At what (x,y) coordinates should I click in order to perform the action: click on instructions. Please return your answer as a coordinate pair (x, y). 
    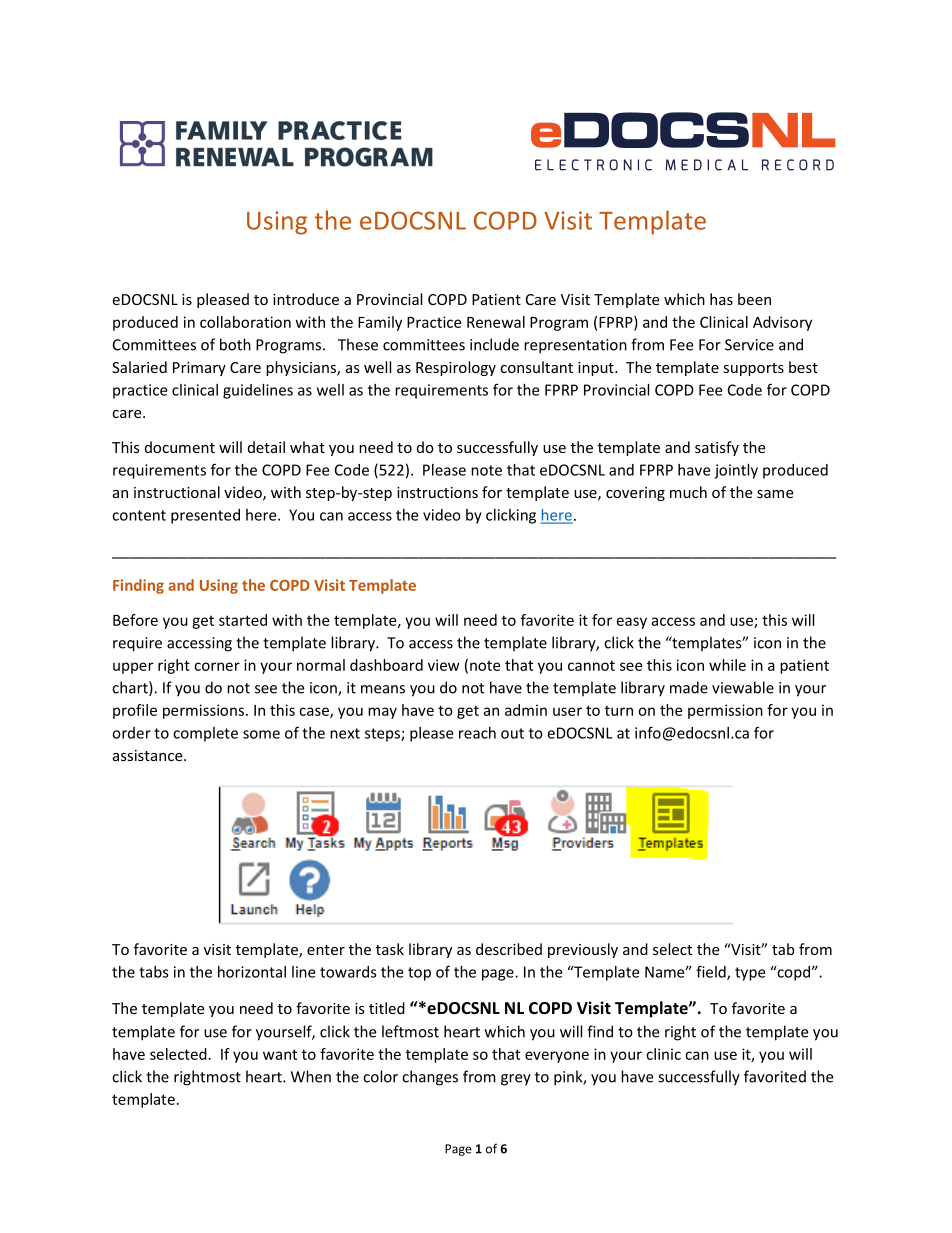
    Looking at the image, I should click on (437, 492).
